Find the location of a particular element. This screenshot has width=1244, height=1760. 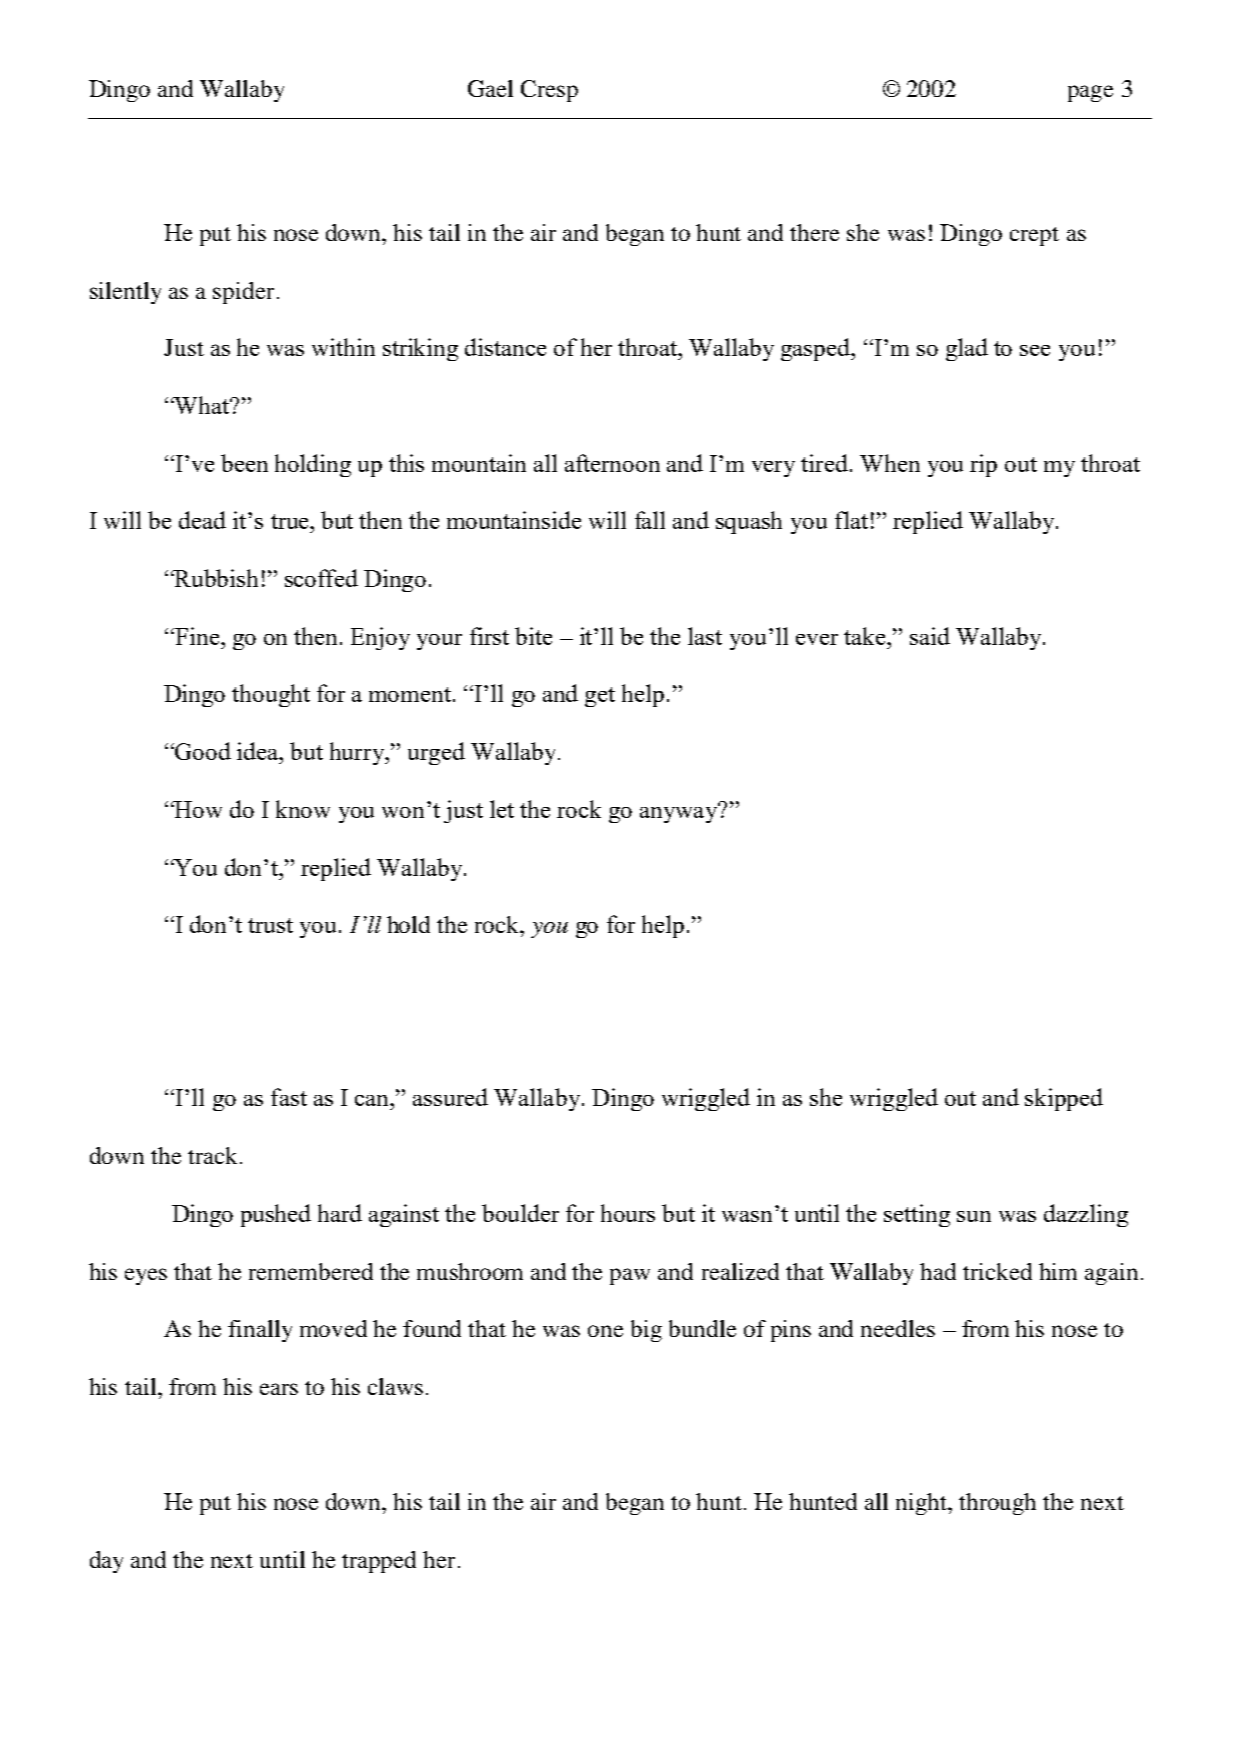

hours is located at coordinates (628, 1213).
